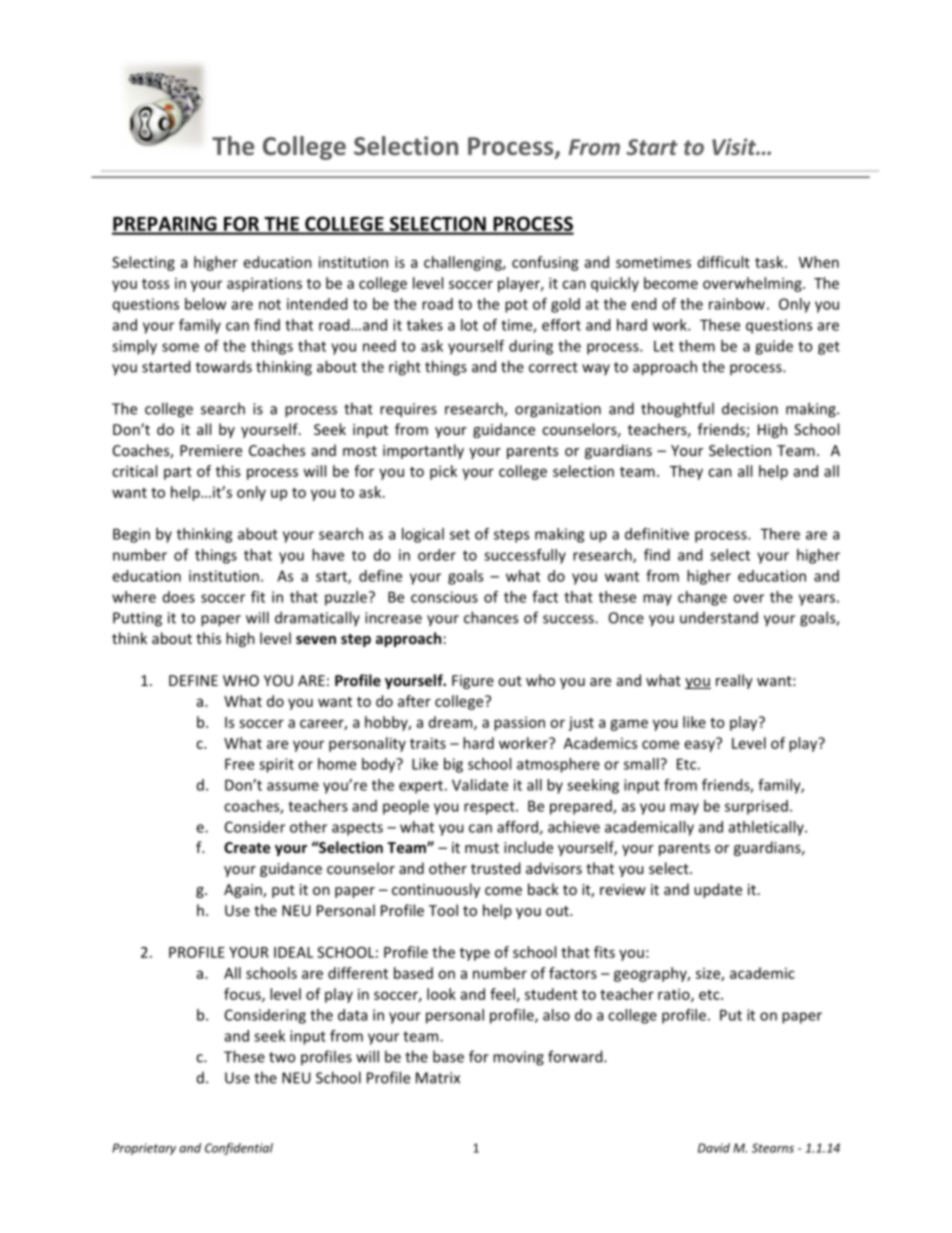 The height and width of the screenshot is (1233, 952). What do you see at coordinates (437, 555) in the screenshot?
I see `order` at bounding box center [437, 555].
